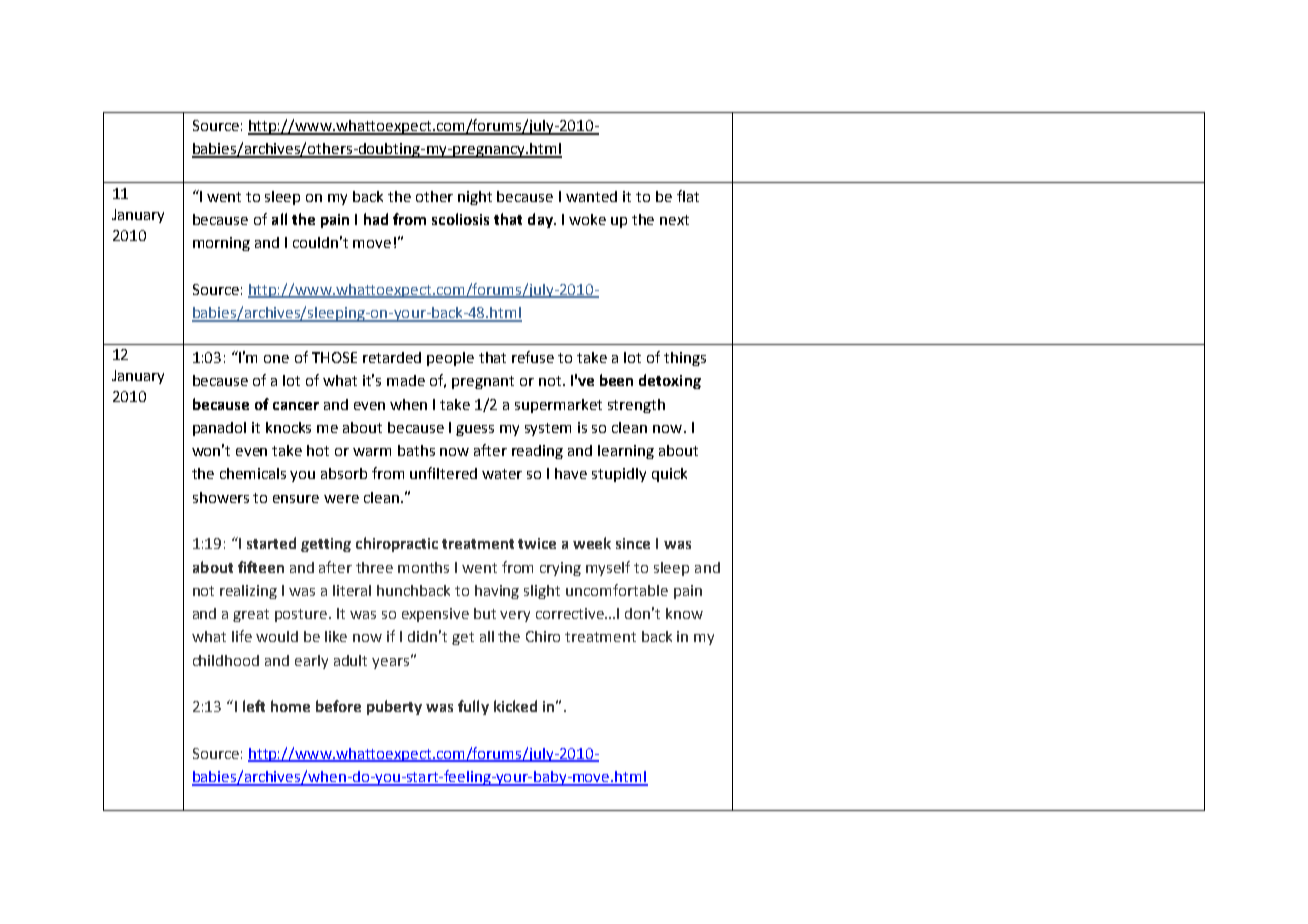 This image has height=924, width=1308. Describe the element at coordinates (221, 244) in the image. I see `morning` at that location.
